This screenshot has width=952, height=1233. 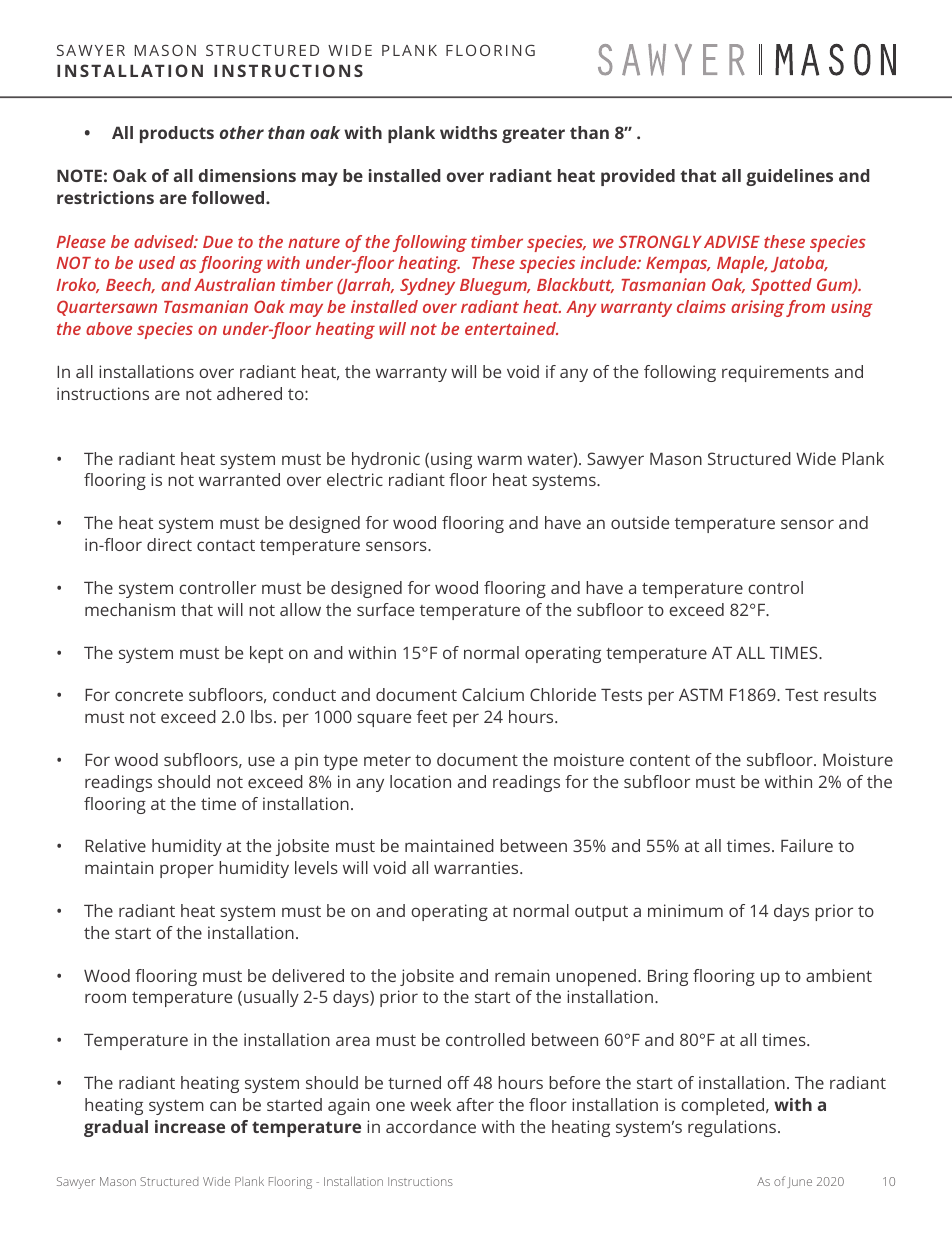 What do you see at coordinates (807, 845) in the screenshot?
I see `Failure` at bounding box center [807, 845].
